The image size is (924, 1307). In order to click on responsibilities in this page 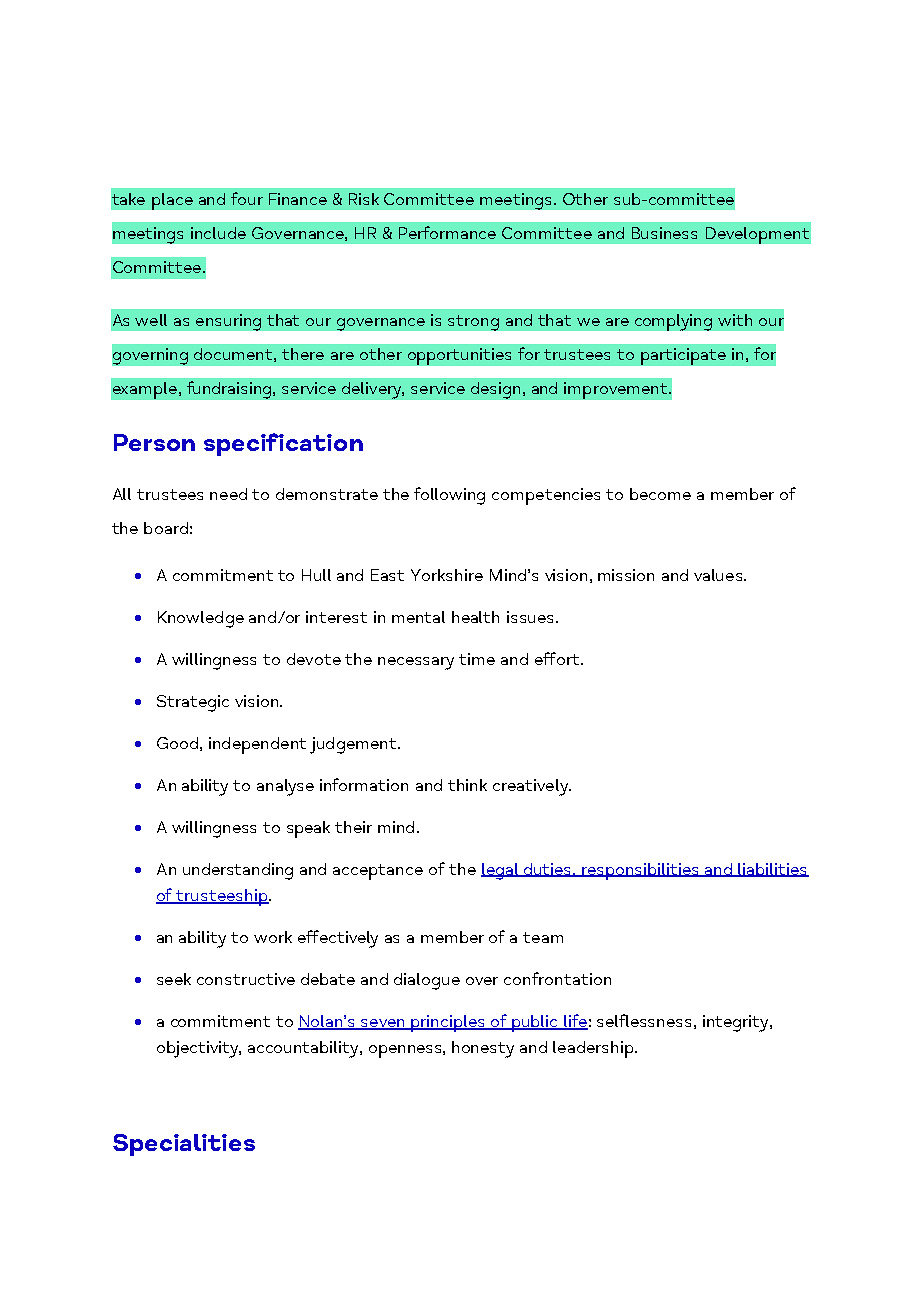, I will do `click(641, 871)`.
